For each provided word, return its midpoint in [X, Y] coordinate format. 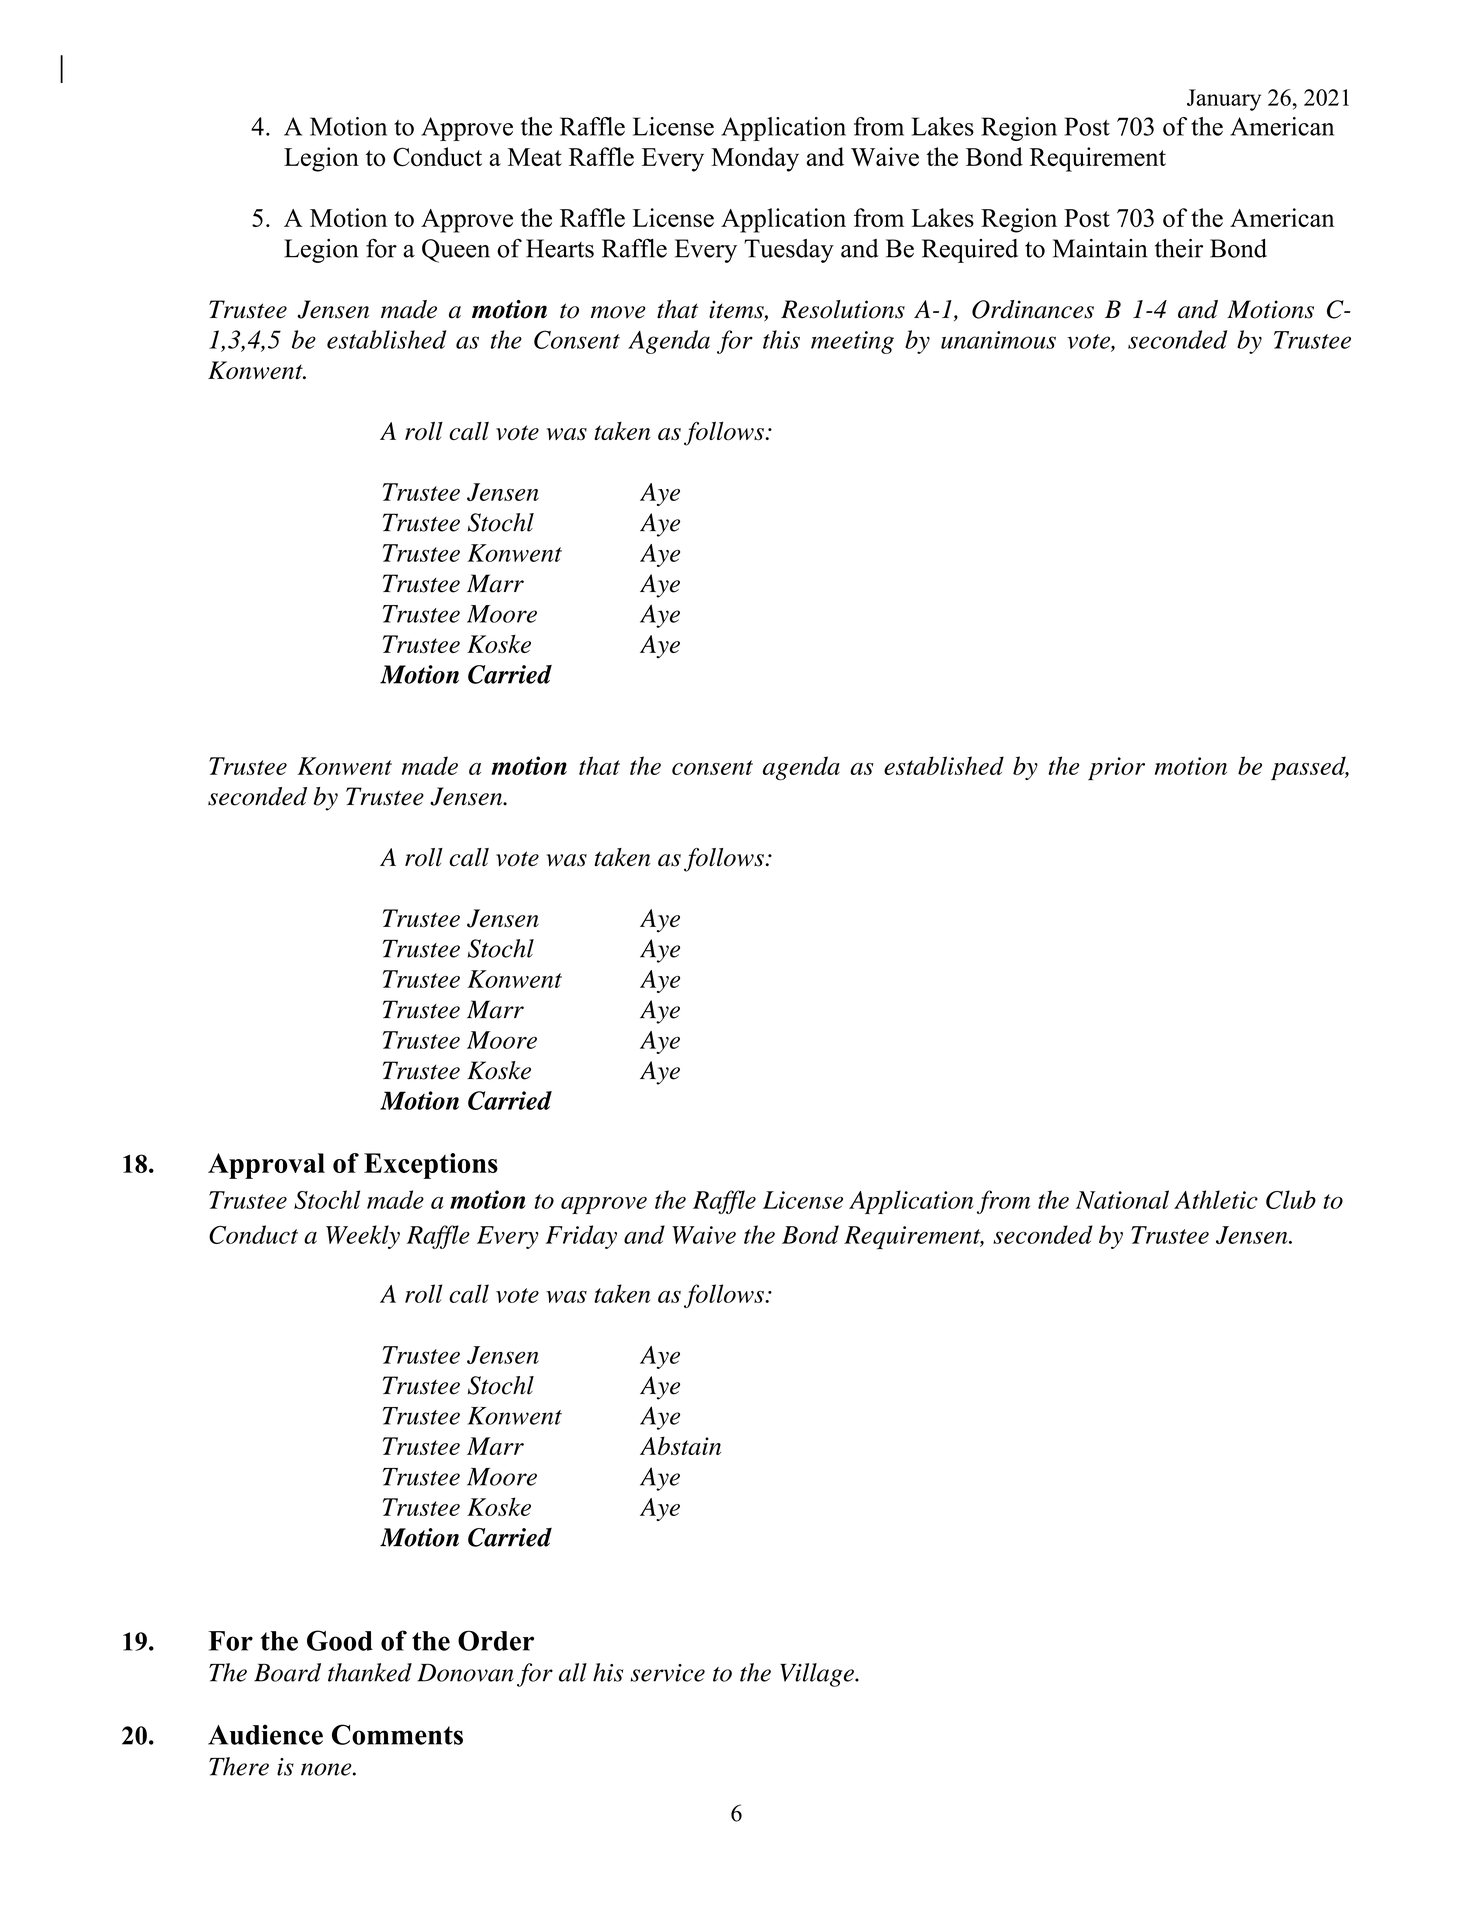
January [1224, 100]
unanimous [998, 340]
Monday [755, 159]
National [1122, 1199]
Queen [456, 251]
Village [818, 1675]
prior [1116, 768]
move [618, 312]
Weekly [363, 1237]
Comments [397, 1734]
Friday [581, 1237]
